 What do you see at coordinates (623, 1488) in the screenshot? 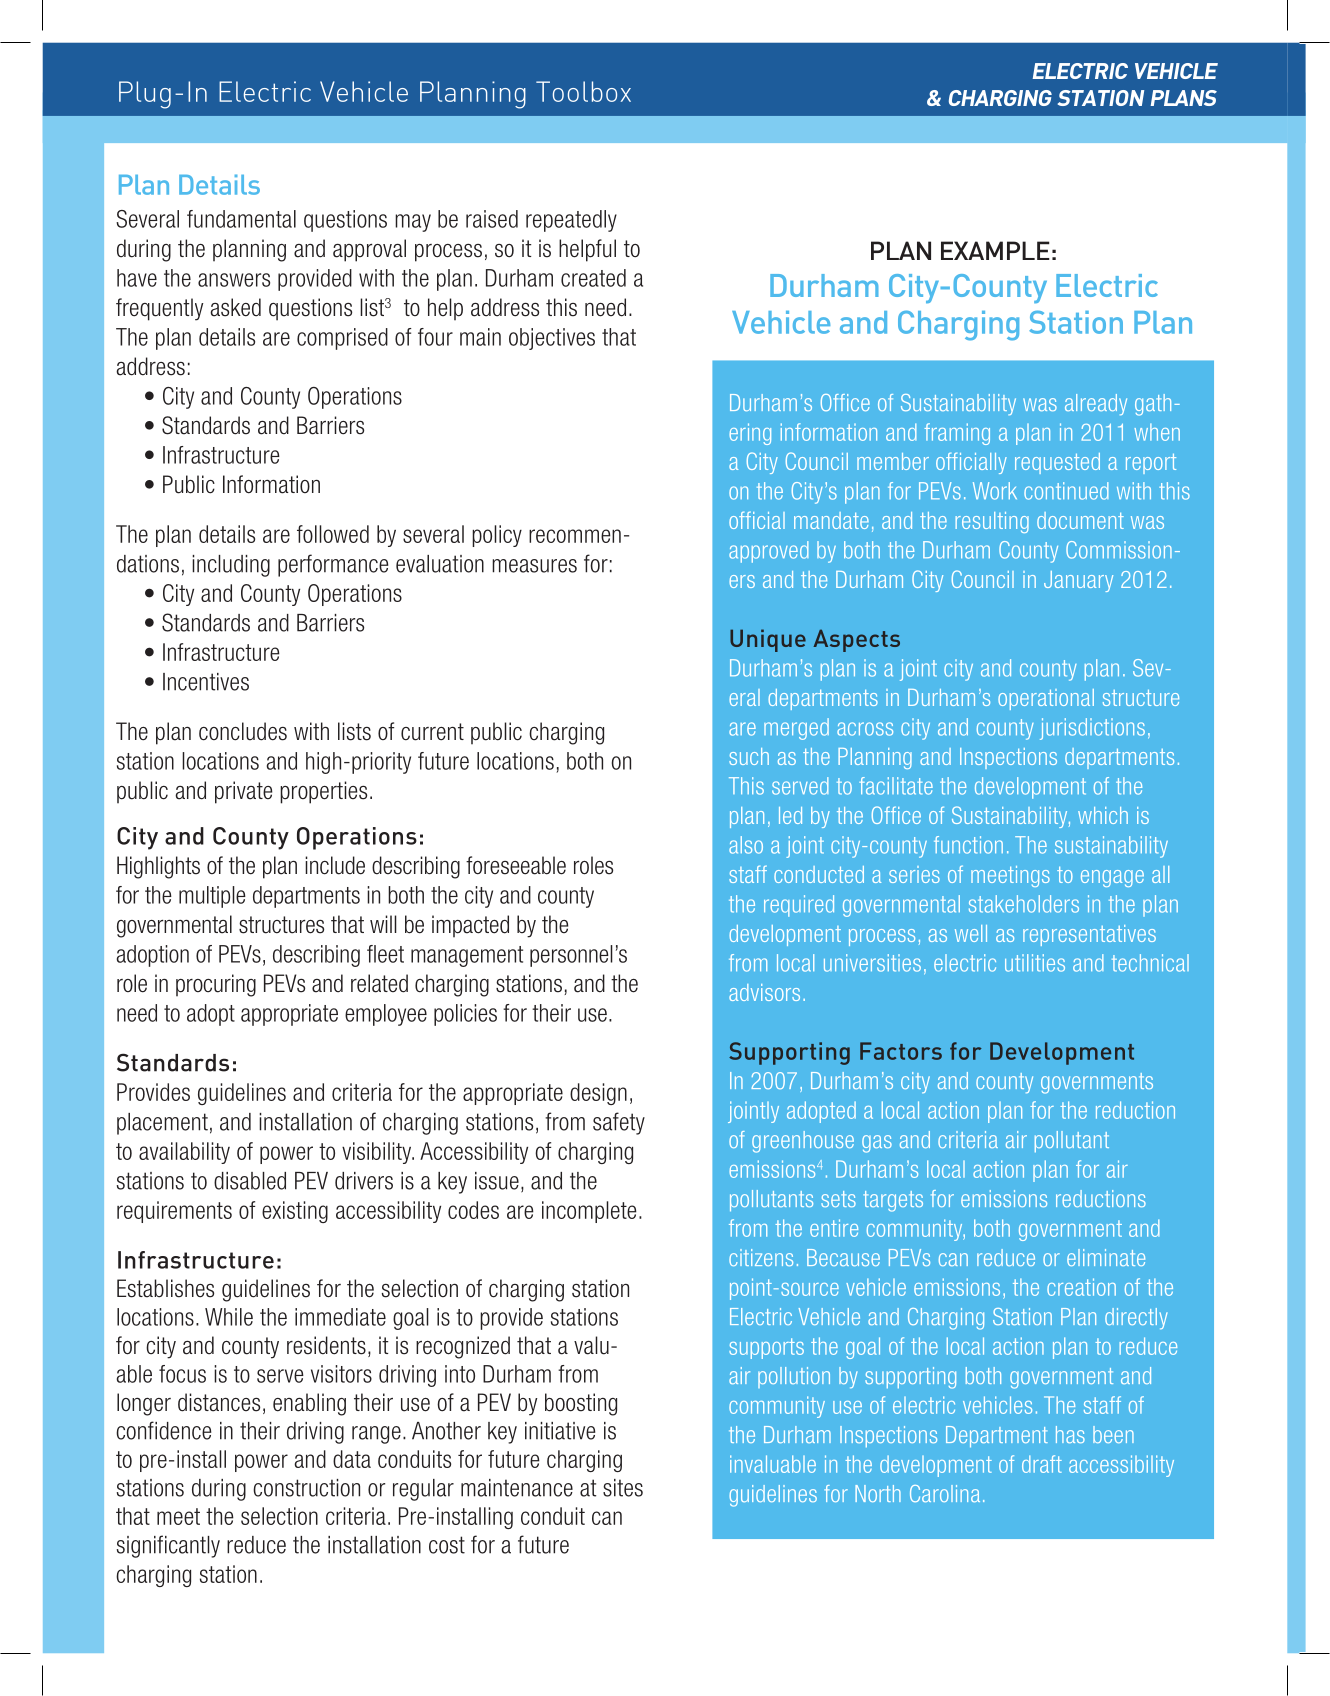
I see `sites` at bounding box center [623, 1488].
